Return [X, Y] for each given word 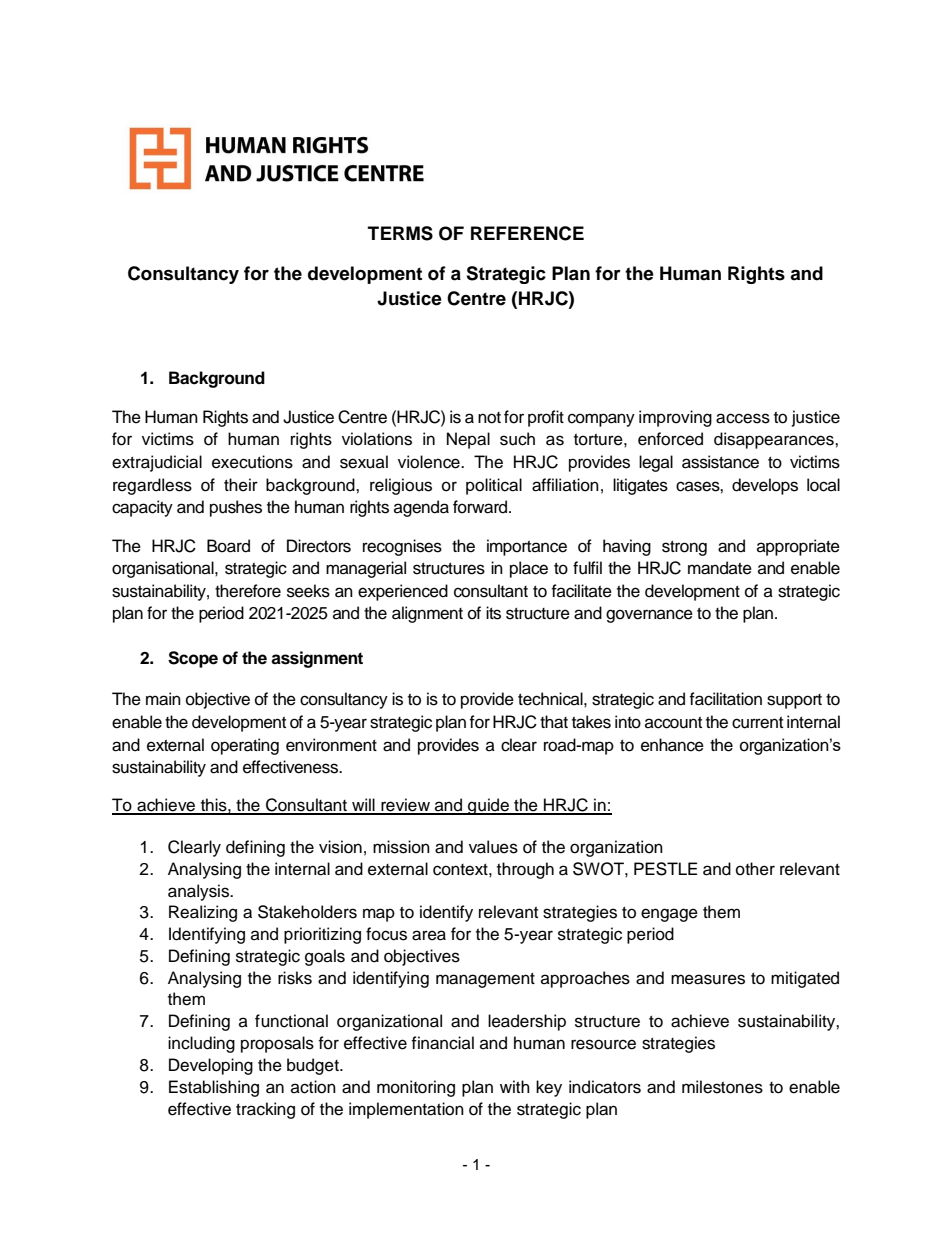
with [515, 1086]
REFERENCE [527, 233]
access [743, 418]
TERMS [400, 233]
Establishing [214, 1088]
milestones [722, 1087]
